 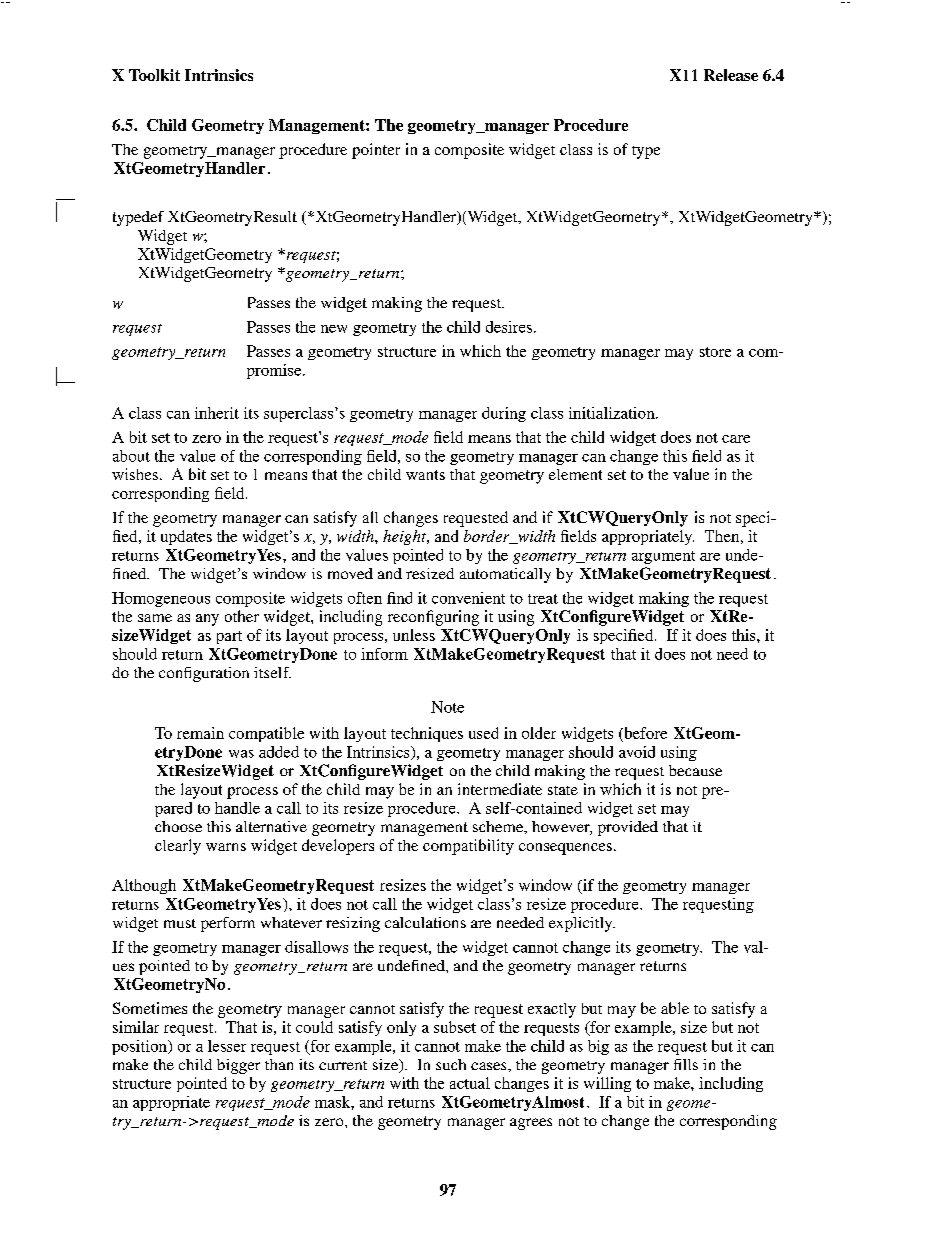 What do you see at coordinates (451, 1064) in the image?
I see `such` at bounding box center [451, 1064].
